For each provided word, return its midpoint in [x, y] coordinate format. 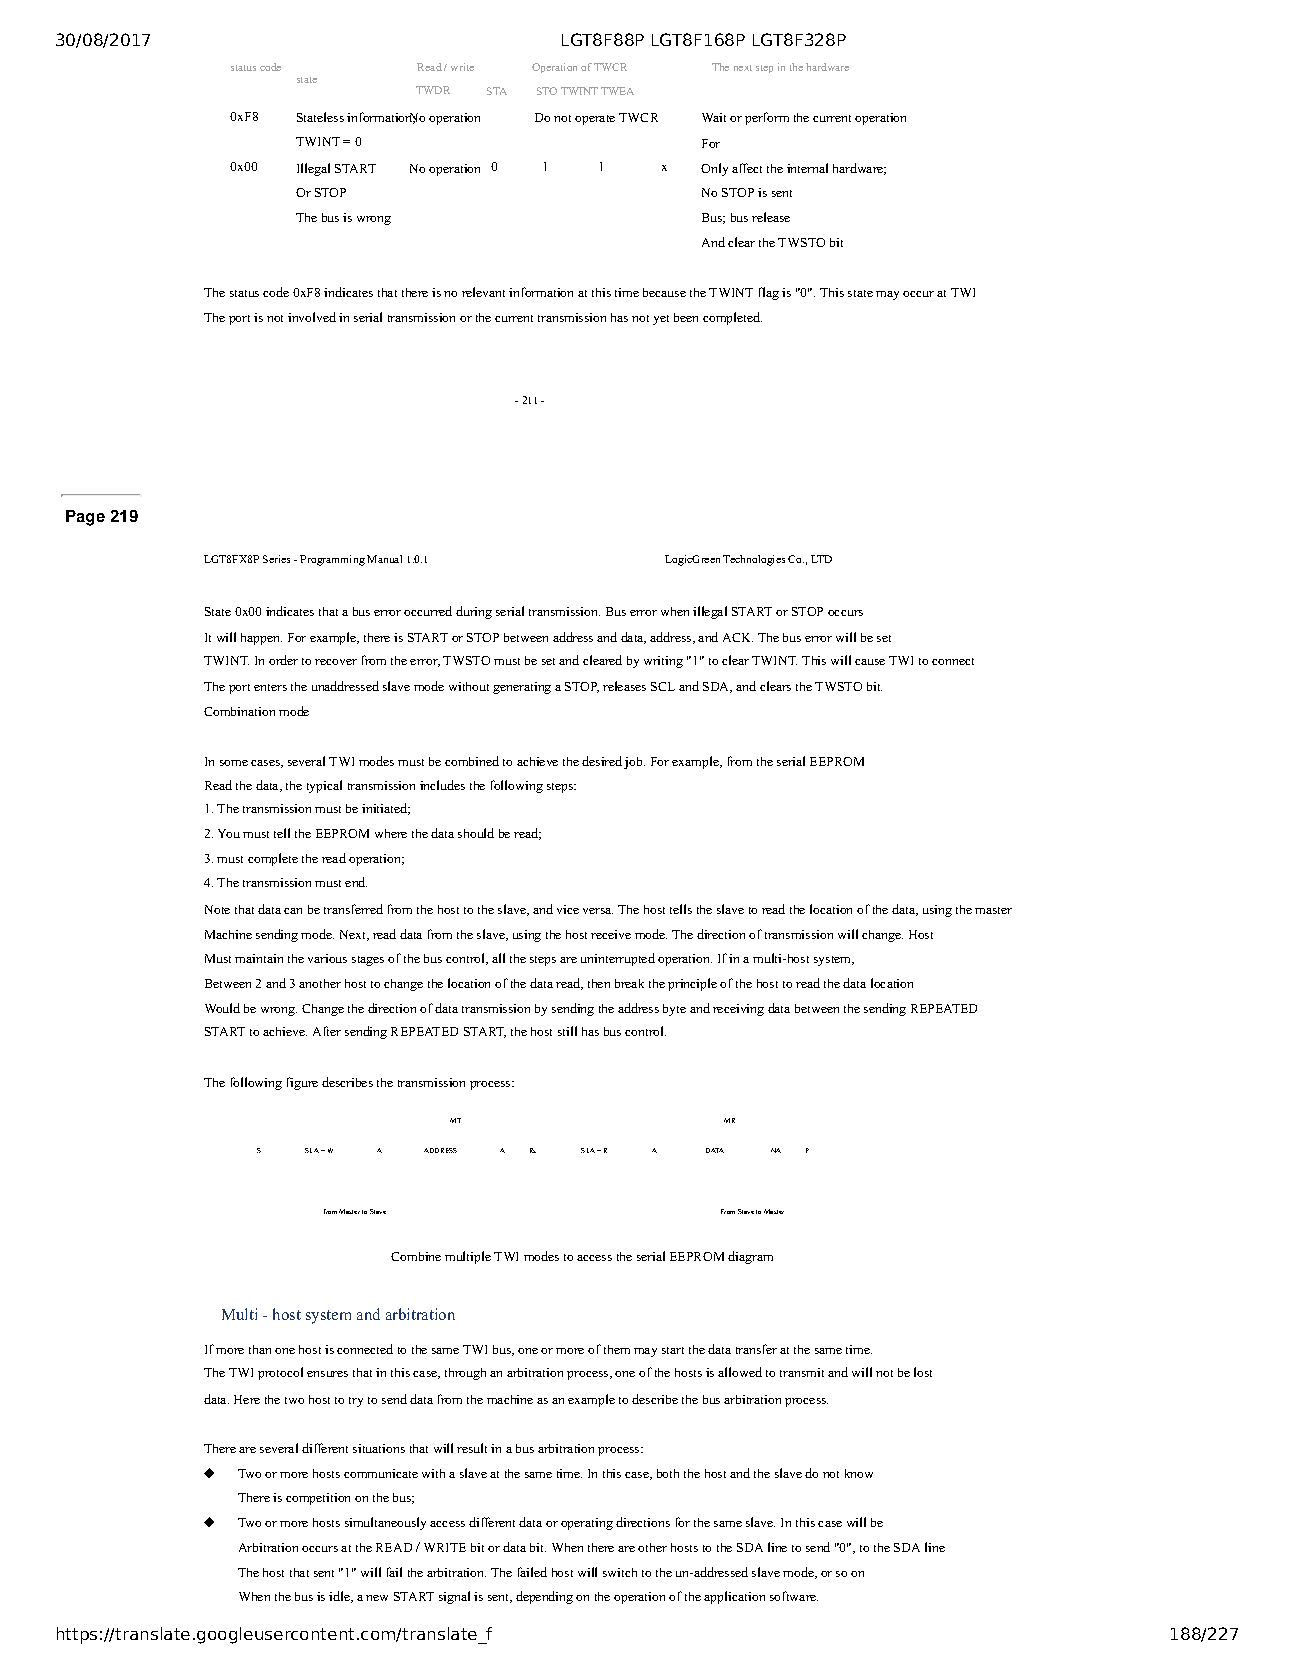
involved [312, 317]
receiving [738, 1010]
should [476, 833]
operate [595, 120]
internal [807, 168]
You [229, 833]
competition [318, 1499]
